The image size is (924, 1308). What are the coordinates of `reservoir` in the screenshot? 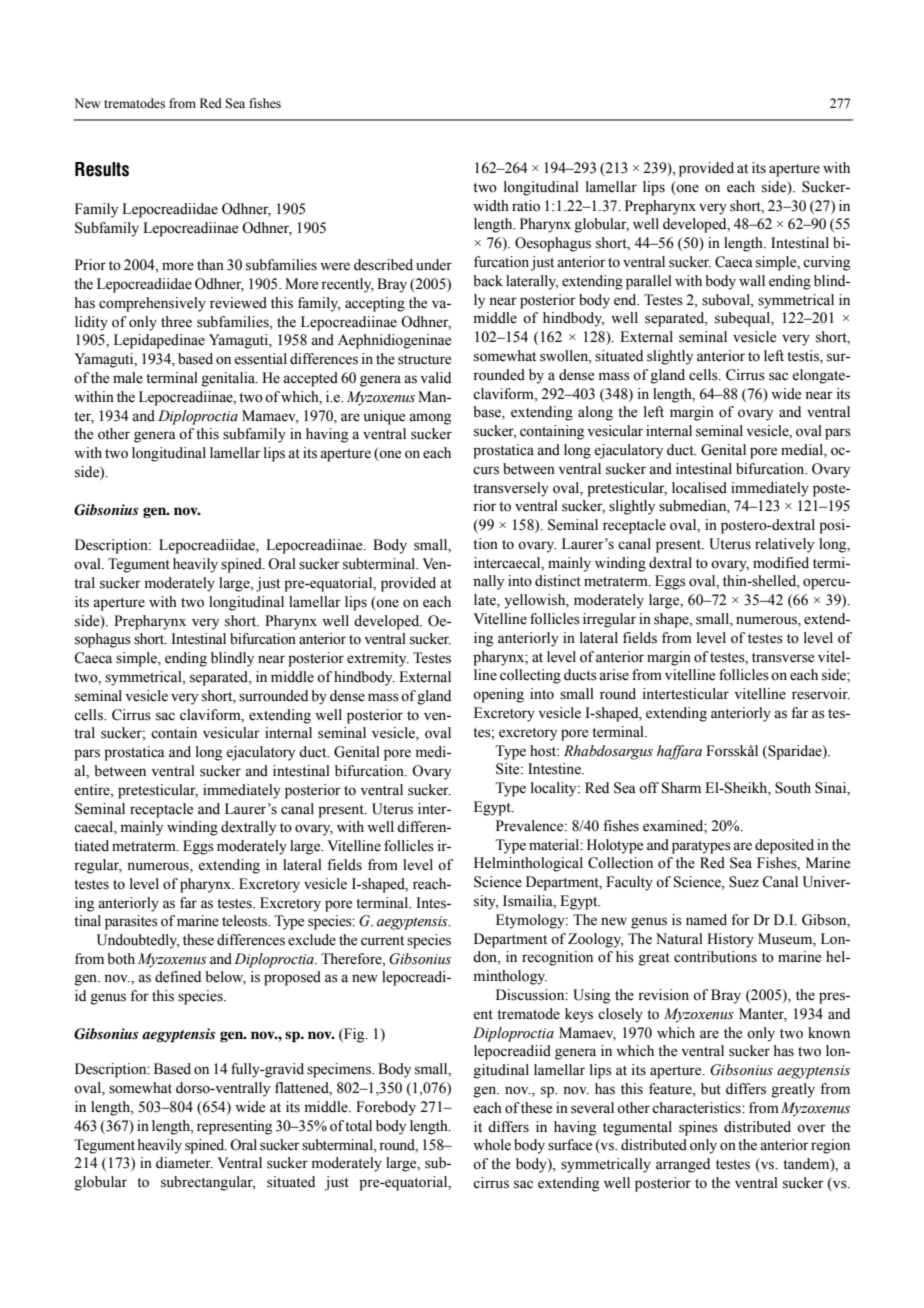 It's located at (821, 694).
